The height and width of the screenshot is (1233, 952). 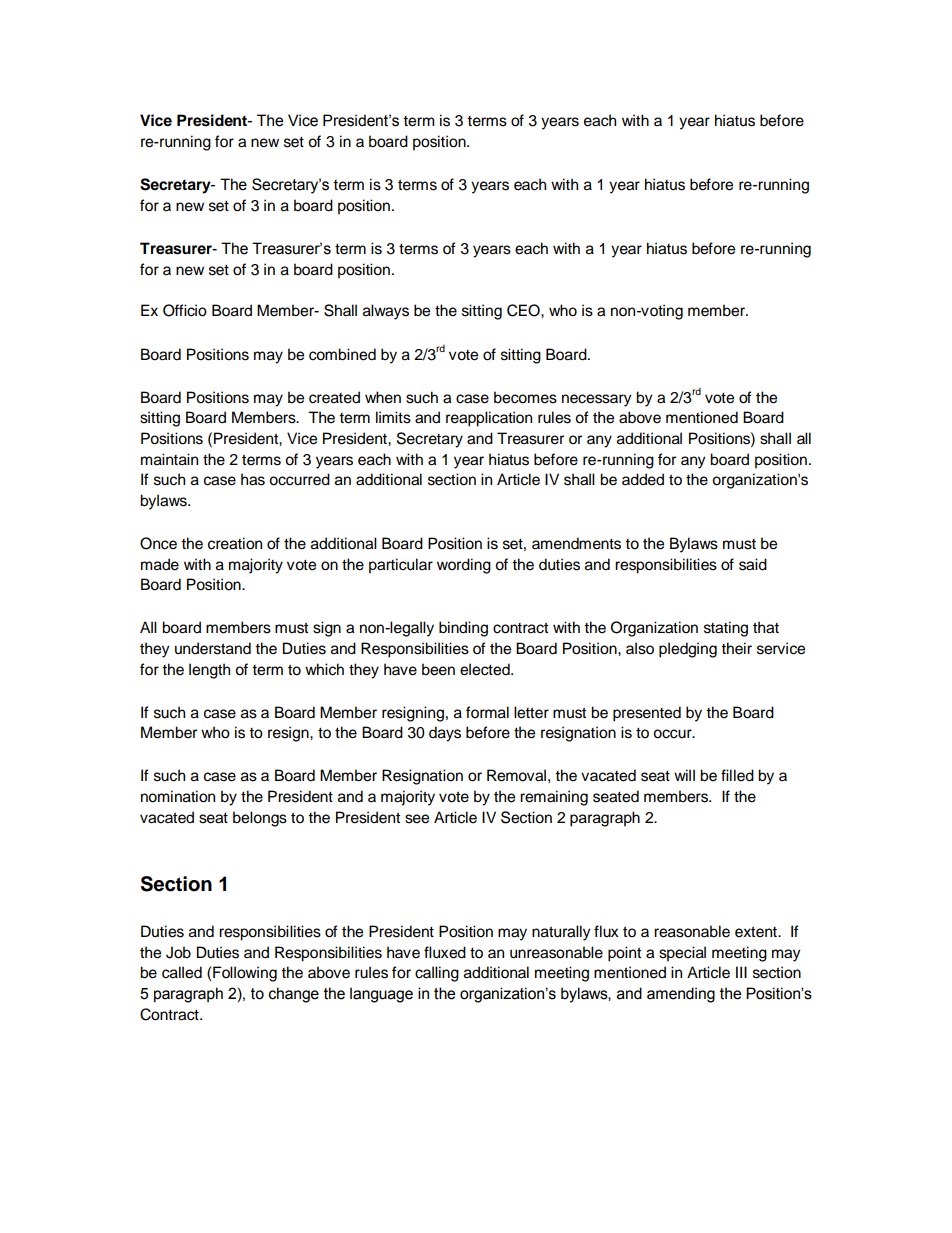 What do you see at coordinates (647, 714) in the screenshot?
I see `presented` at bounding box center [647, 714].
